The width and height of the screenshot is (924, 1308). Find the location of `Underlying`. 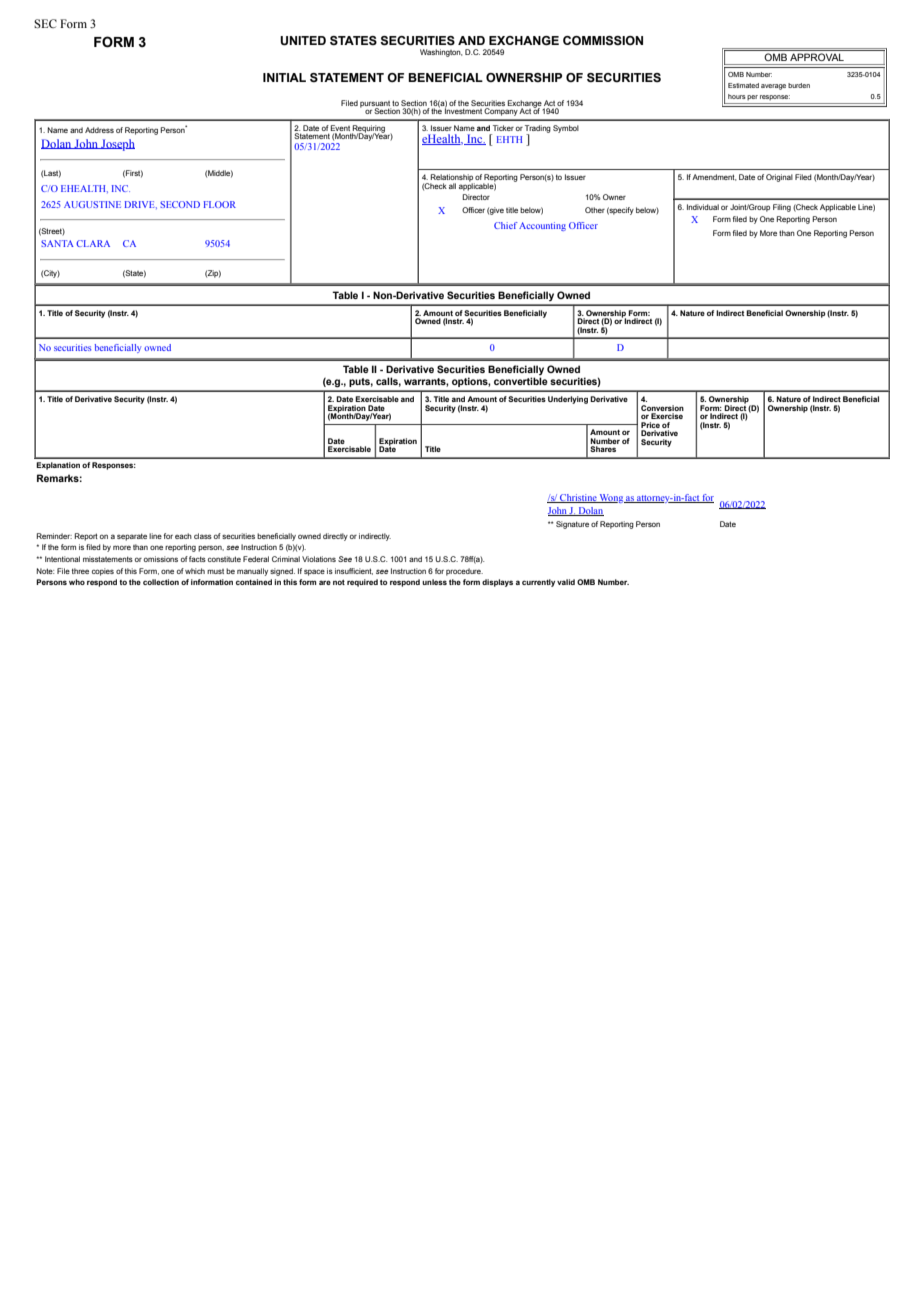

Underlying is located at coordinates (568, 400).
